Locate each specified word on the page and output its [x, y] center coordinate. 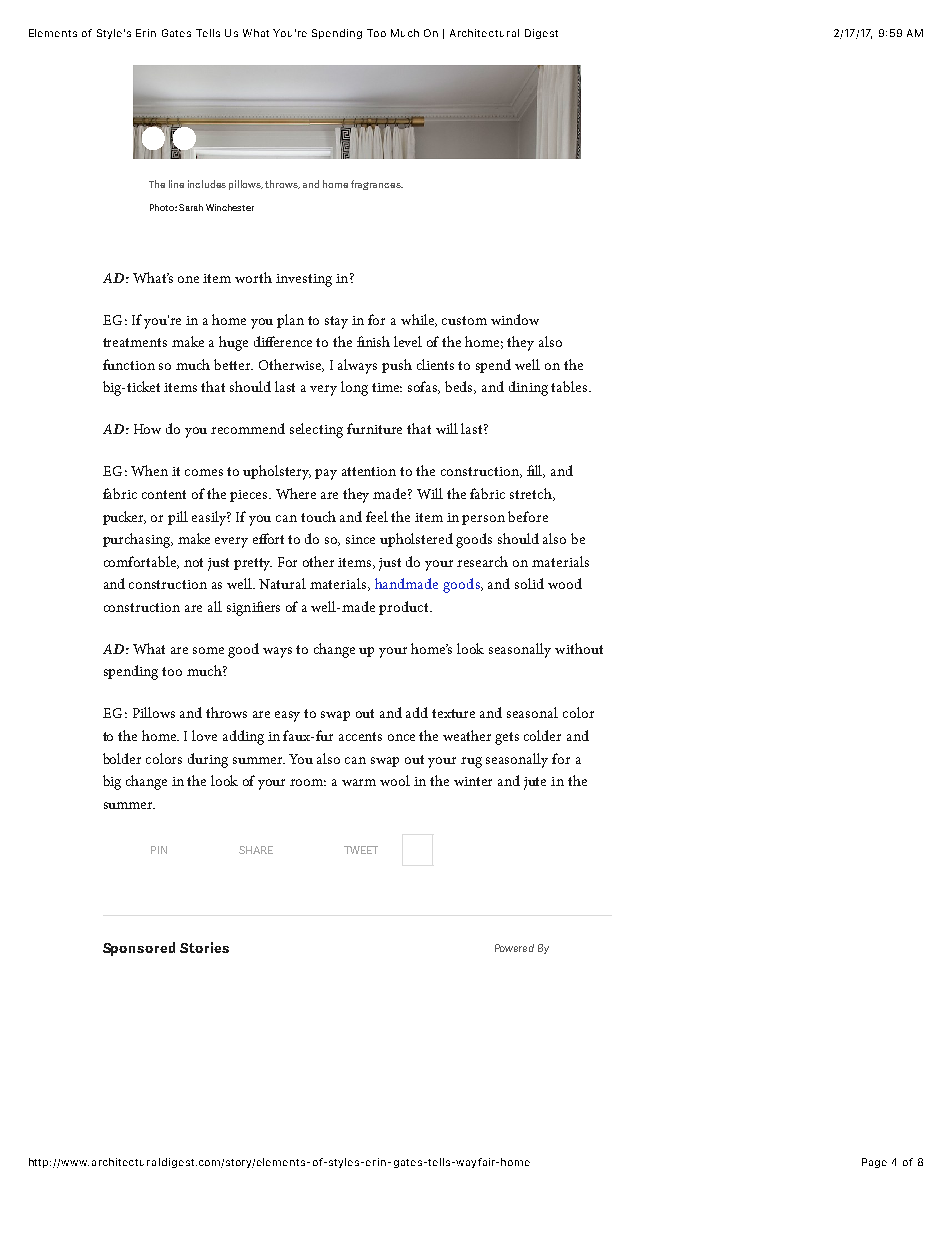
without [579, 648]
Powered [514, 948]
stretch [532, 494]
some [208, 650]
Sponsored [139, 949]
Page [874, 1163]
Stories [204, 947]
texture [453, 713]
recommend [248, 428]
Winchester [230, 207]
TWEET [361, 850]
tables [570, 386]
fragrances [377, 185]
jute [535, 783]
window [515, 319]
